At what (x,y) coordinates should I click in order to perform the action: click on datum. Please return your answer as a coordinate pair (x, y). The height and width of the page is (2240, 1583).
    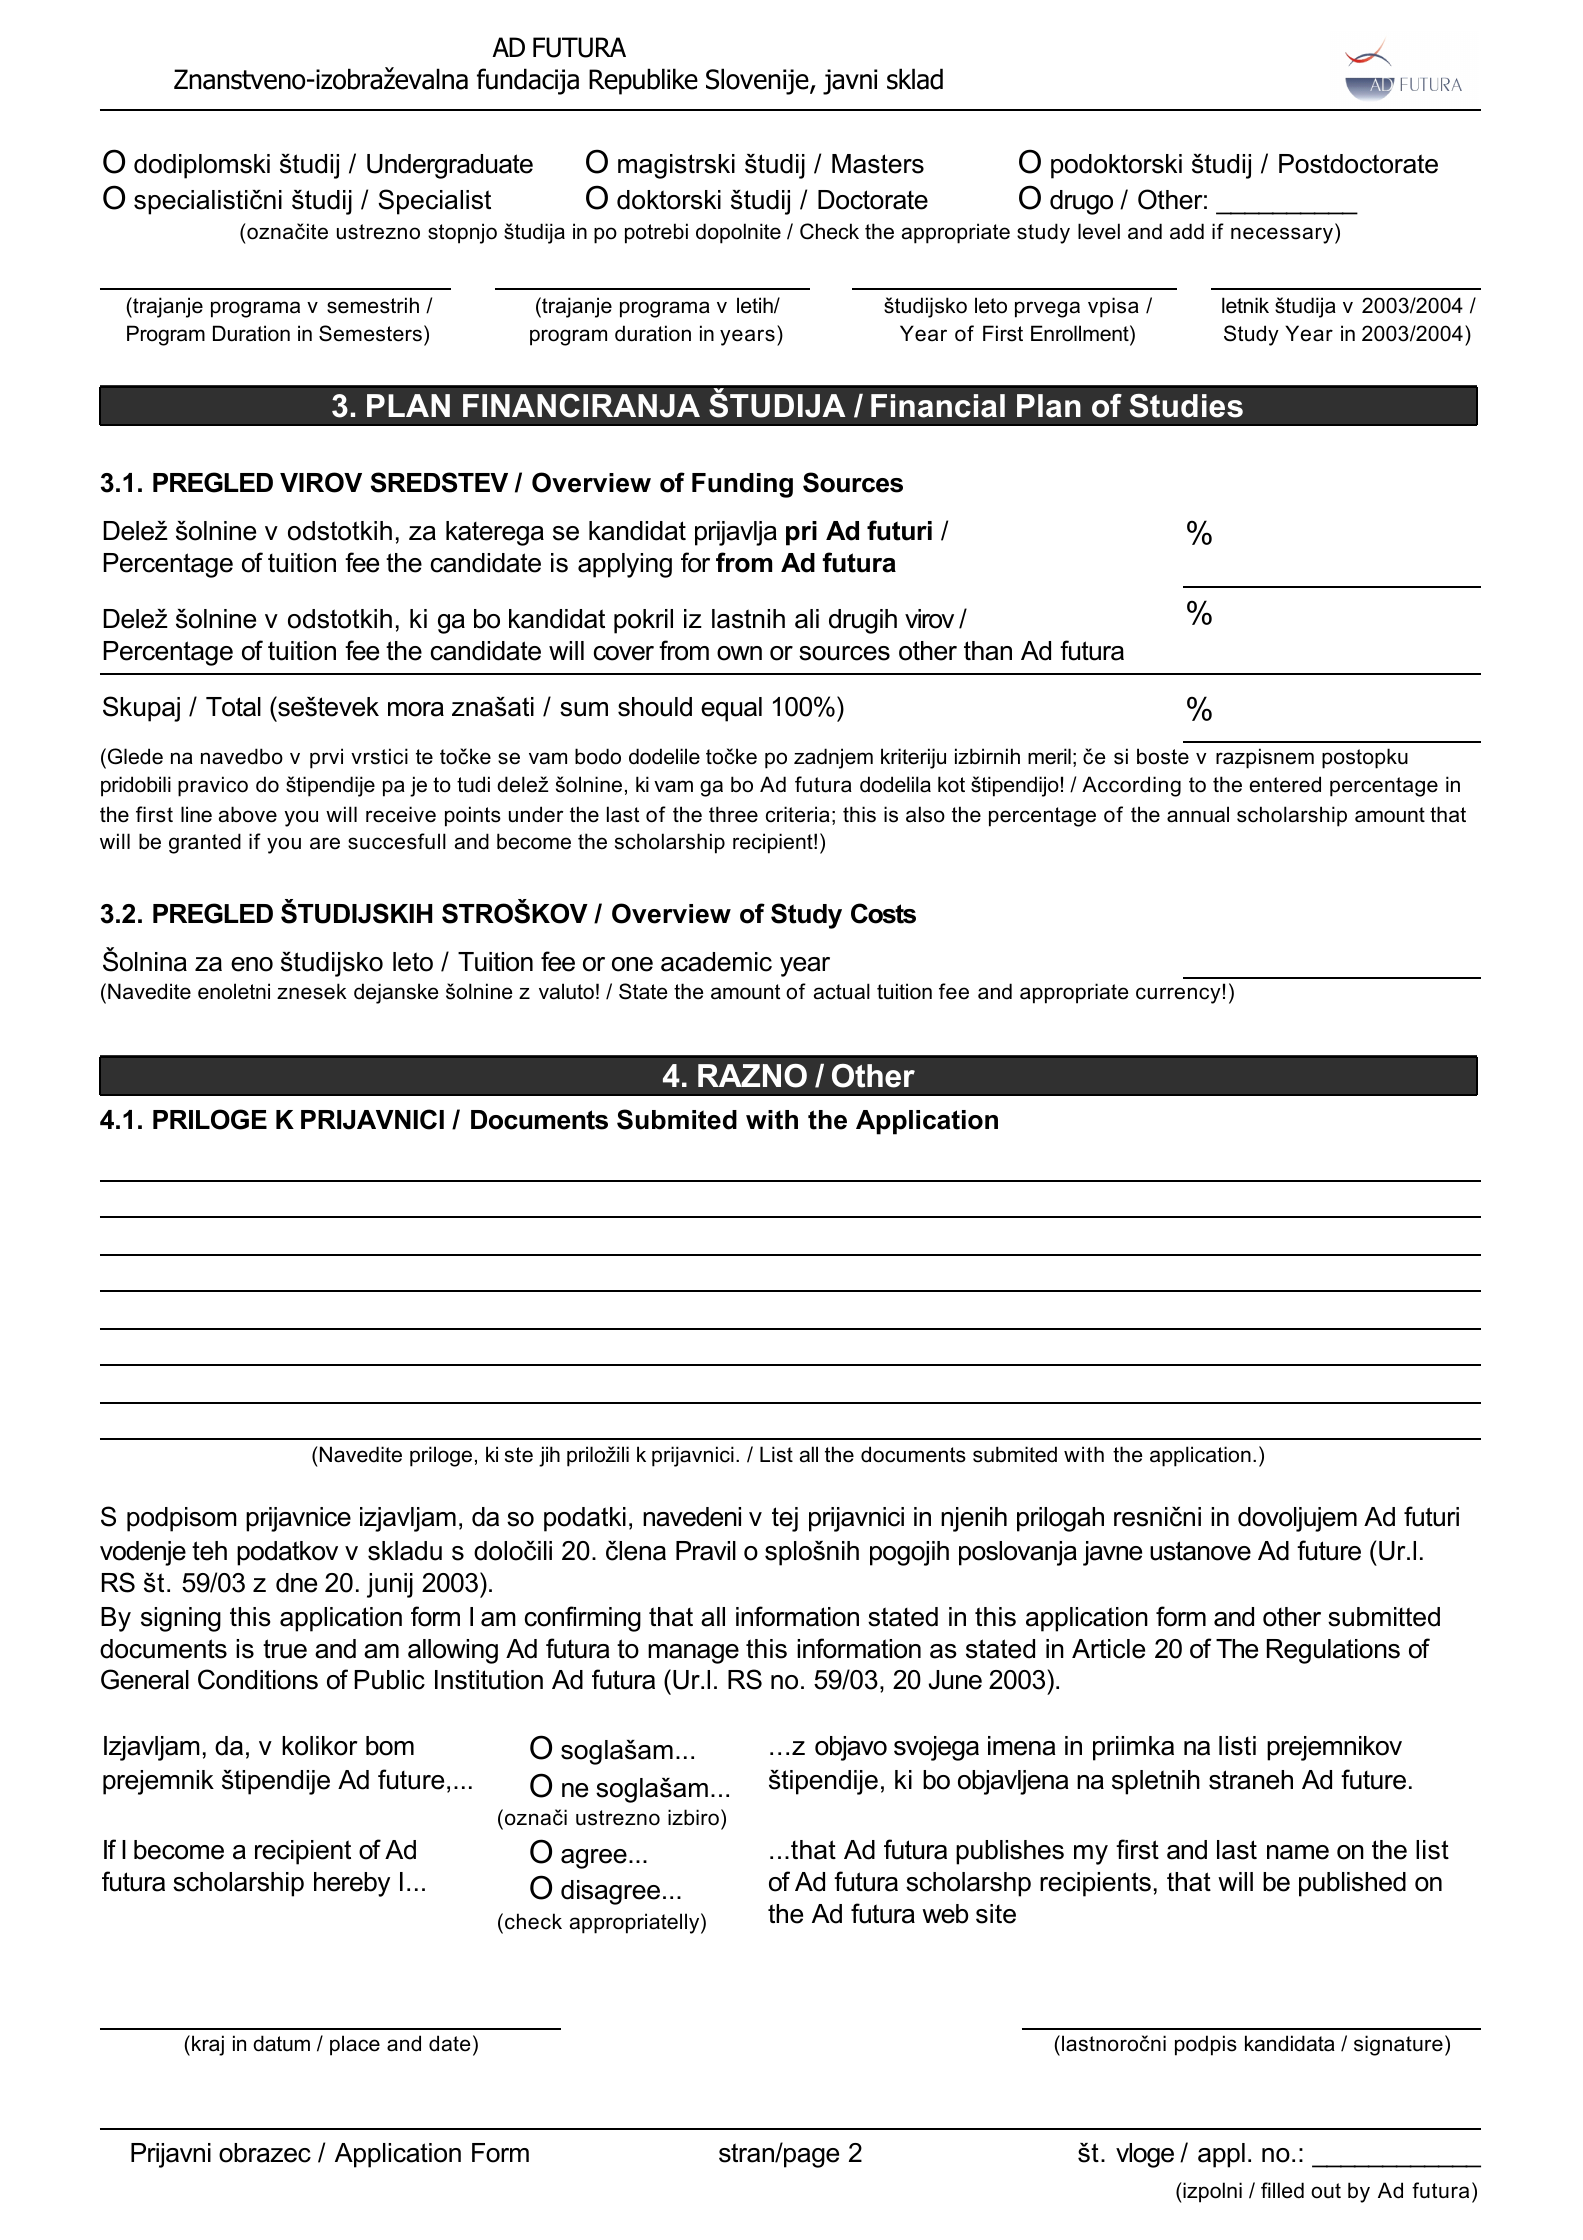
    Looking at the image, I should click on (281, 2043).
